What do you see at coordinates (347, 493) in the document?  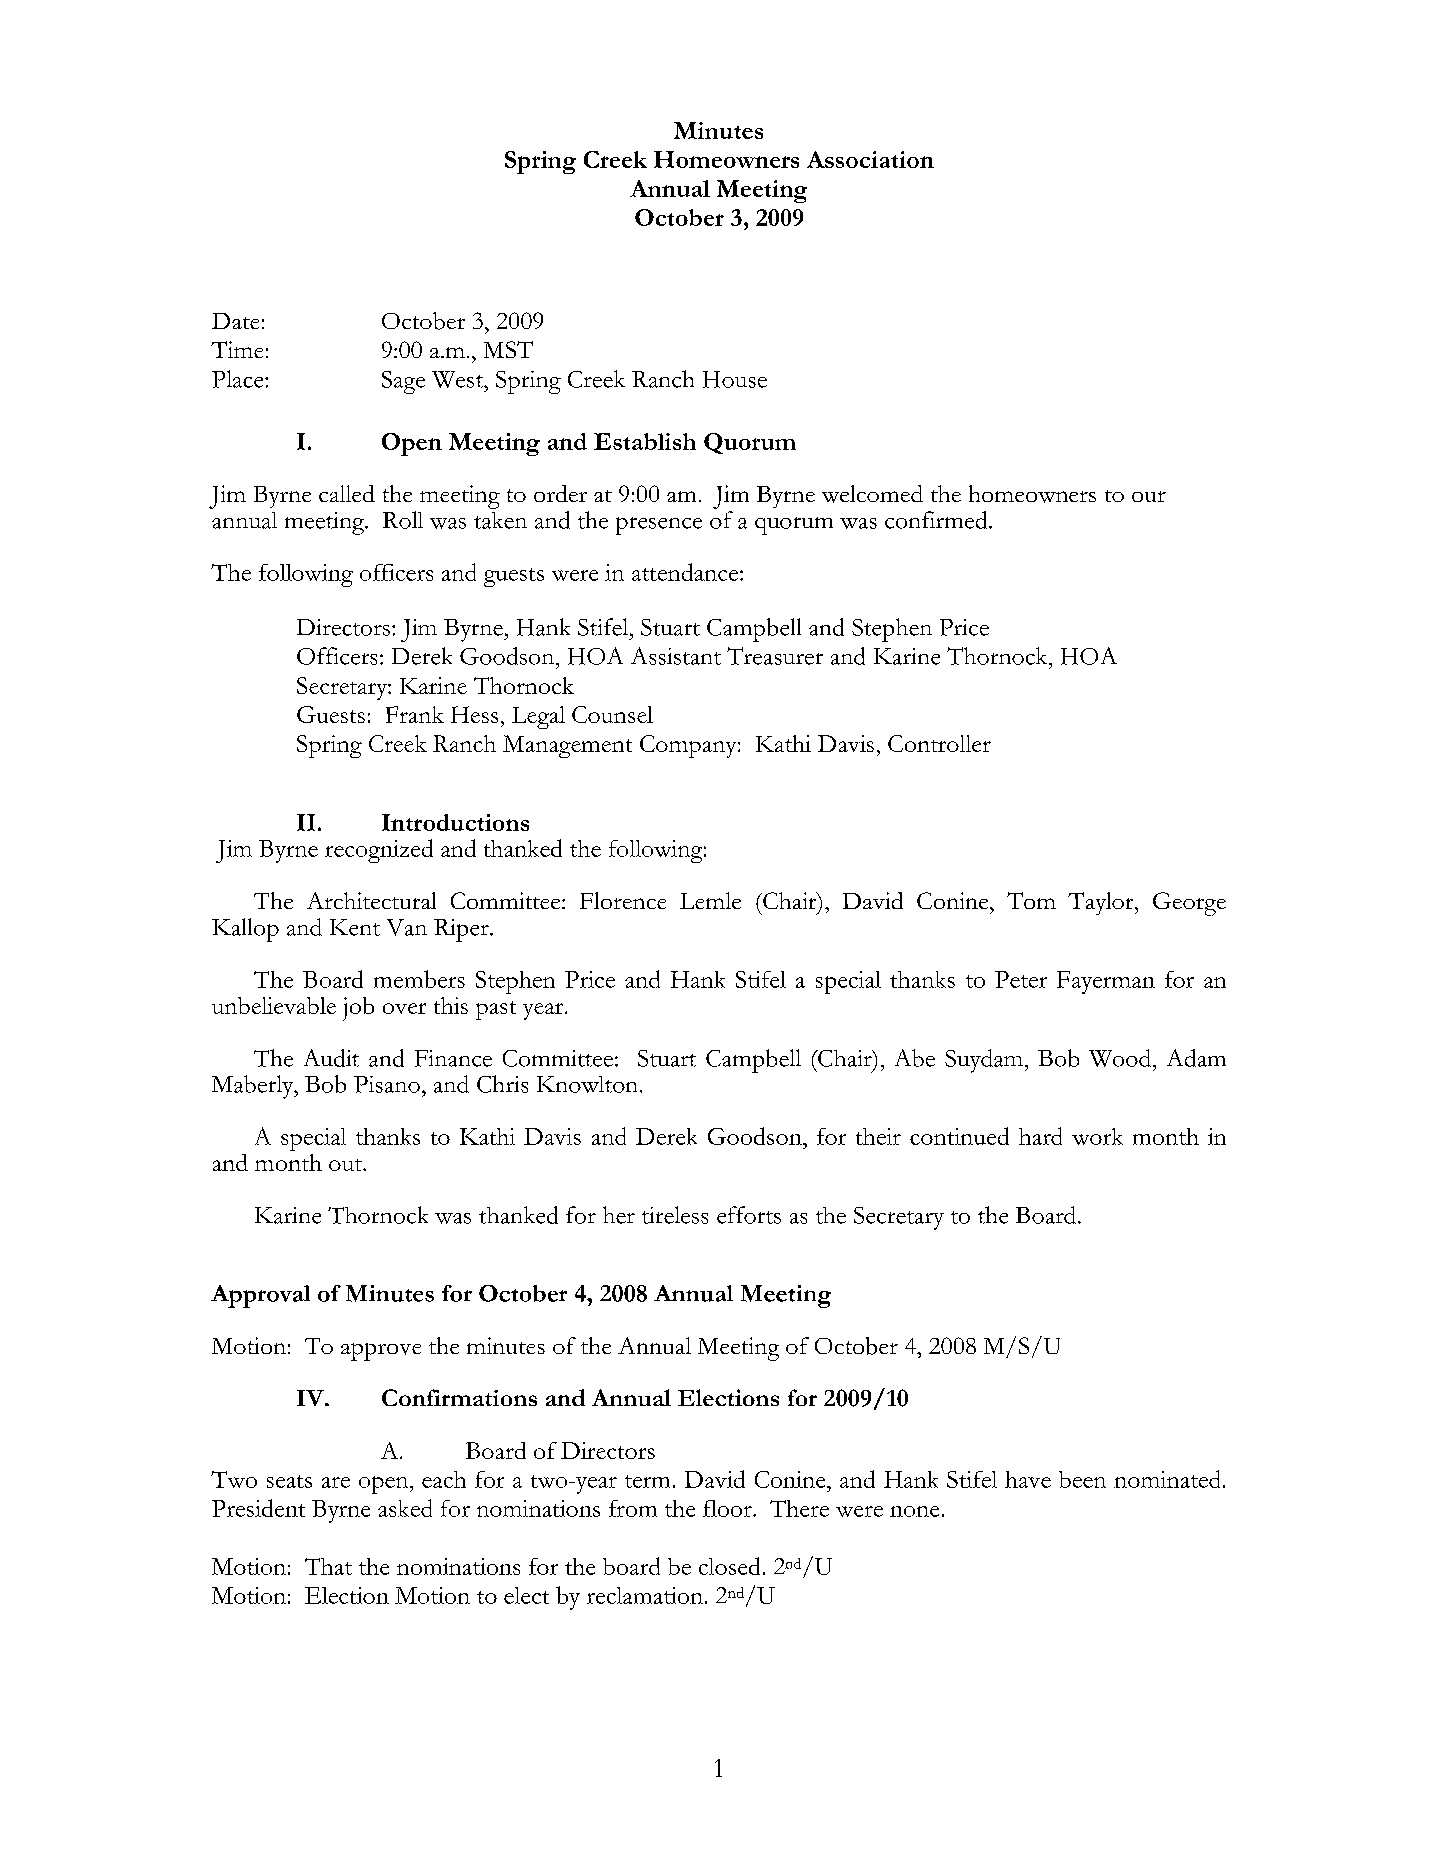 I see `called` at bounding box center [347, 493].
